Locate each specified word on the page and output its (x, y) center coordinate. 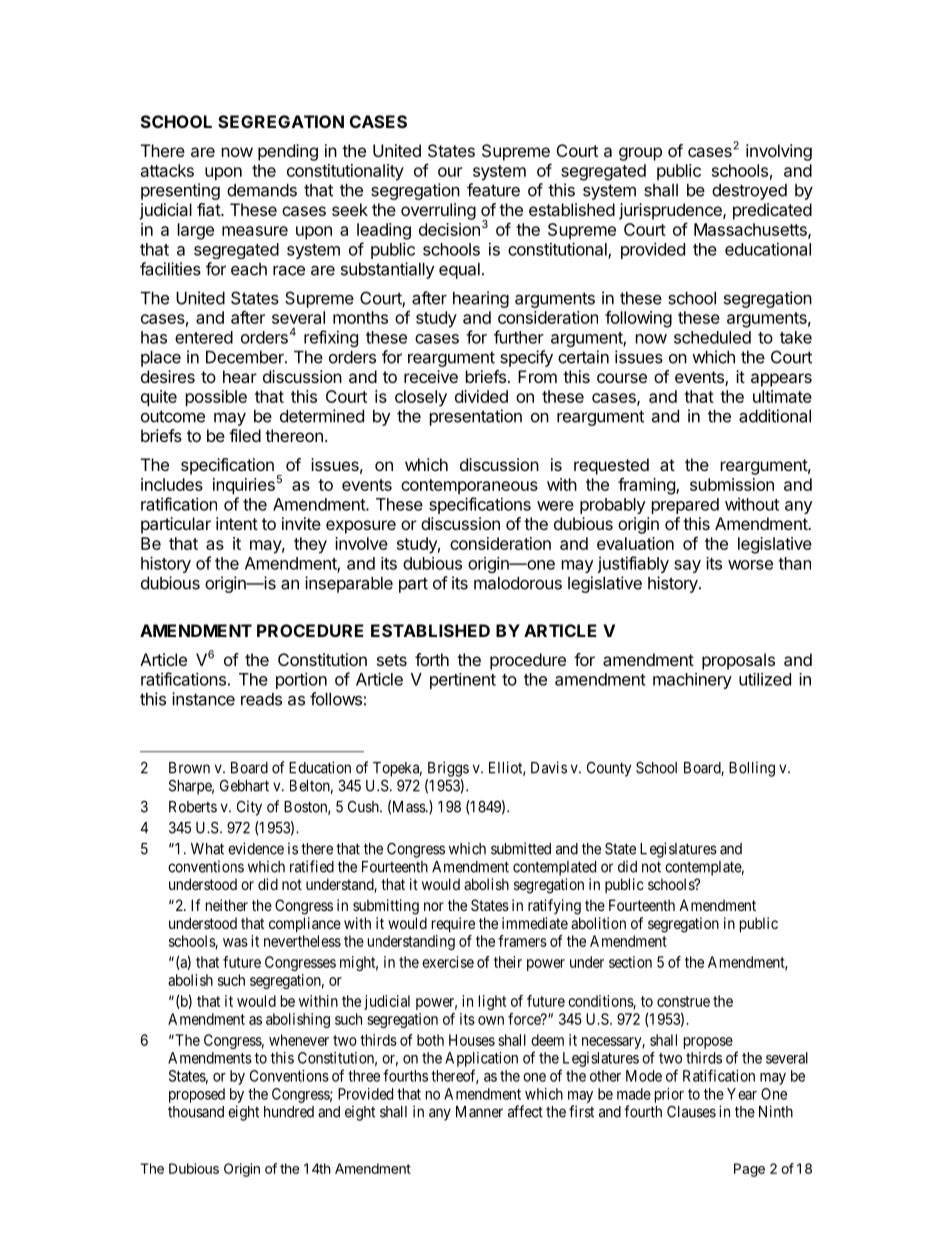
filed (245, 435)
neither (227, 905)
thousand (196, 1112)
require (453, 924)
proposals (738, 661)
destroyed (749, 192)
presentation (476, 417)
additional (775, 416)
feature (493, 190)
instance (203, 699)
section (630, 962)
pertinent (463, 681)
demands (262, 190)
